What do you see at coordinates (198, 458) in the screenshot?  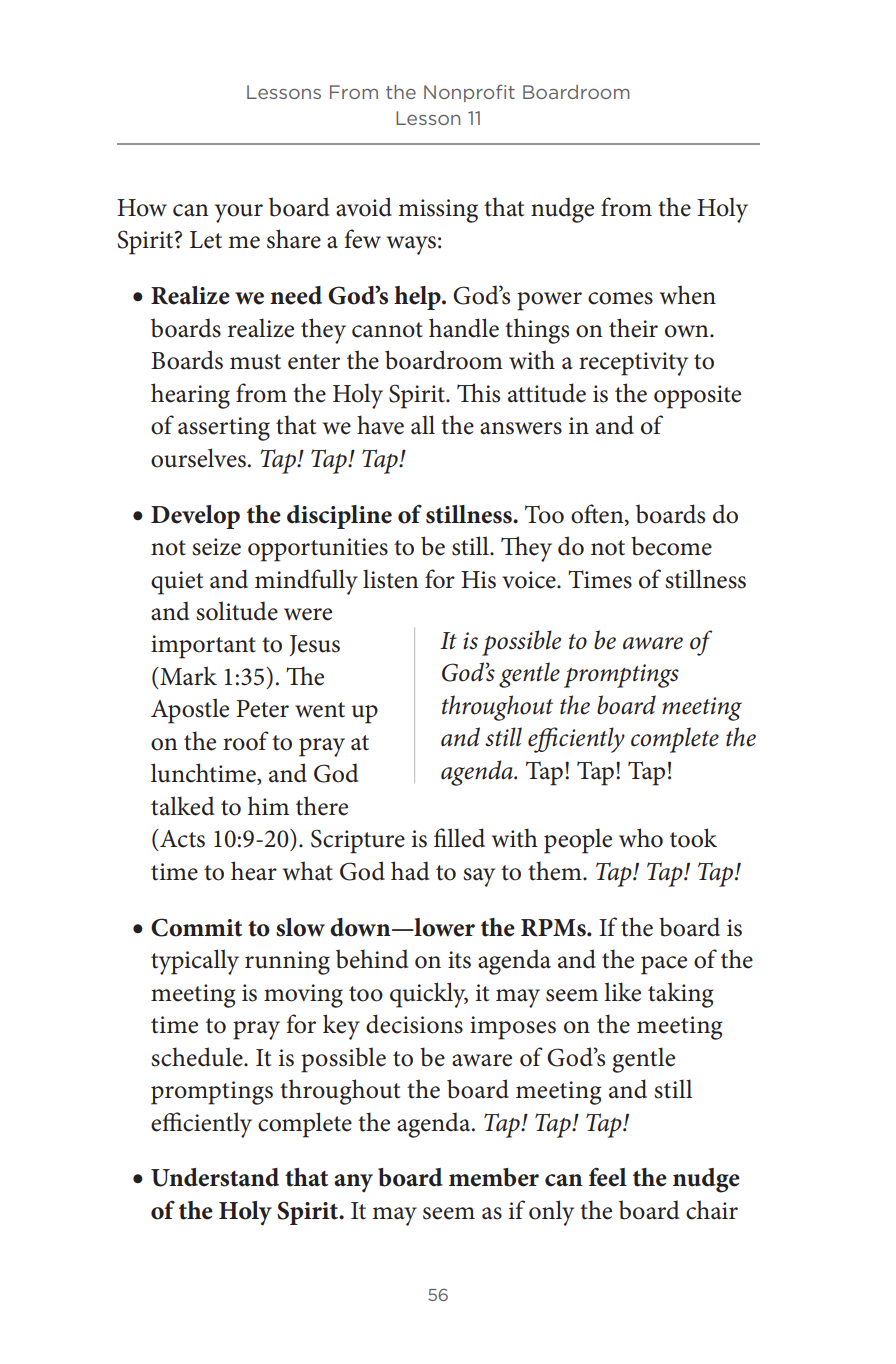 I see `ourselves` at bounding box center [198, 458].
